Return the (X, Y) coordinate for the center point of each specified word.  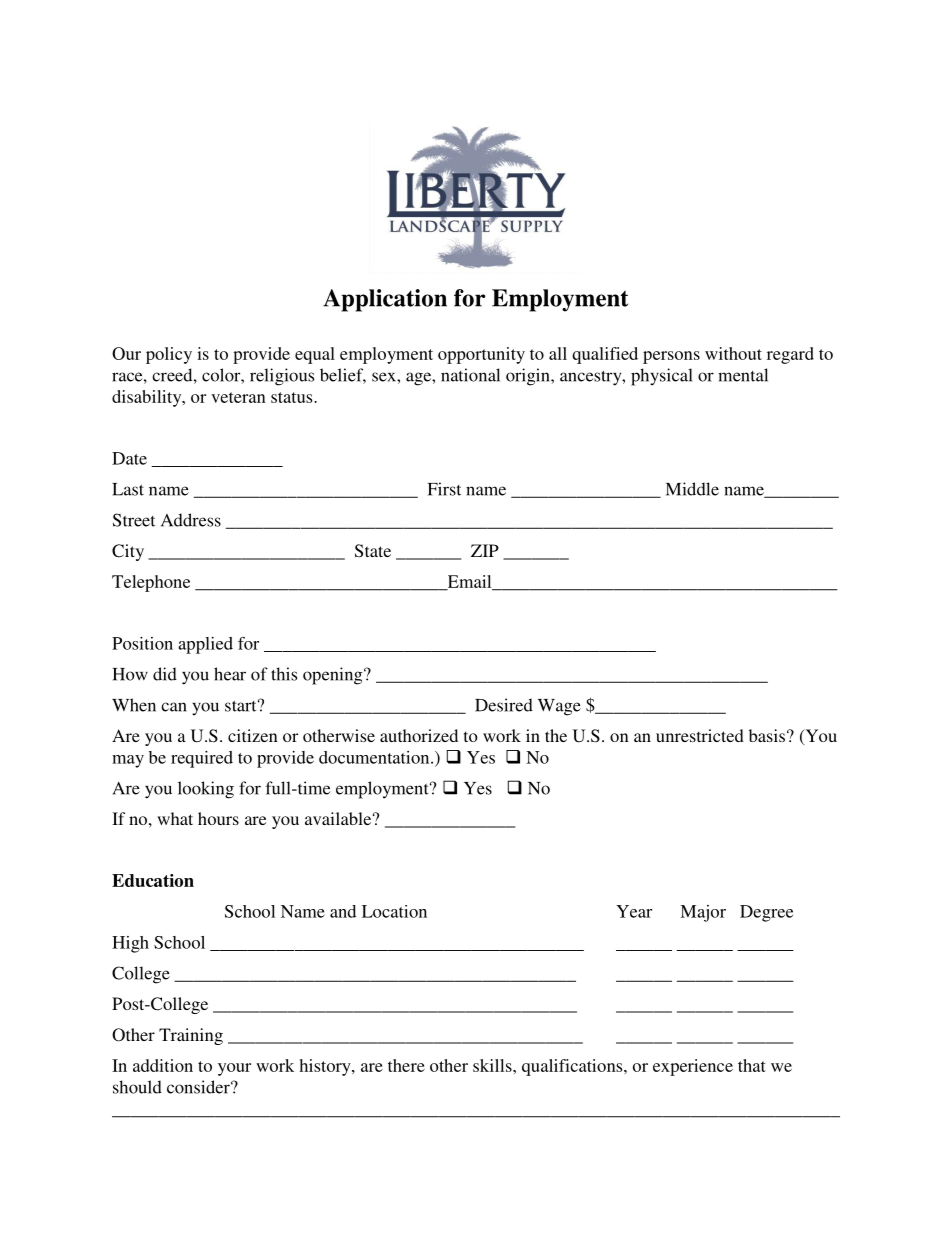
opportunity (481, 355)
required (202, 759)
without (733, 353)
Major (703, 913)
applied (205, 645)
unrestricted (700, 735)
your (234, 1069)
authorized (419, 735)
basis (767, 735)
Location (394, 911)
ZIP (485, 550)
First (444, 489)
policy (169, 355)
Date (129, 458)
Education (153, 880)
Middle (692, 489)
